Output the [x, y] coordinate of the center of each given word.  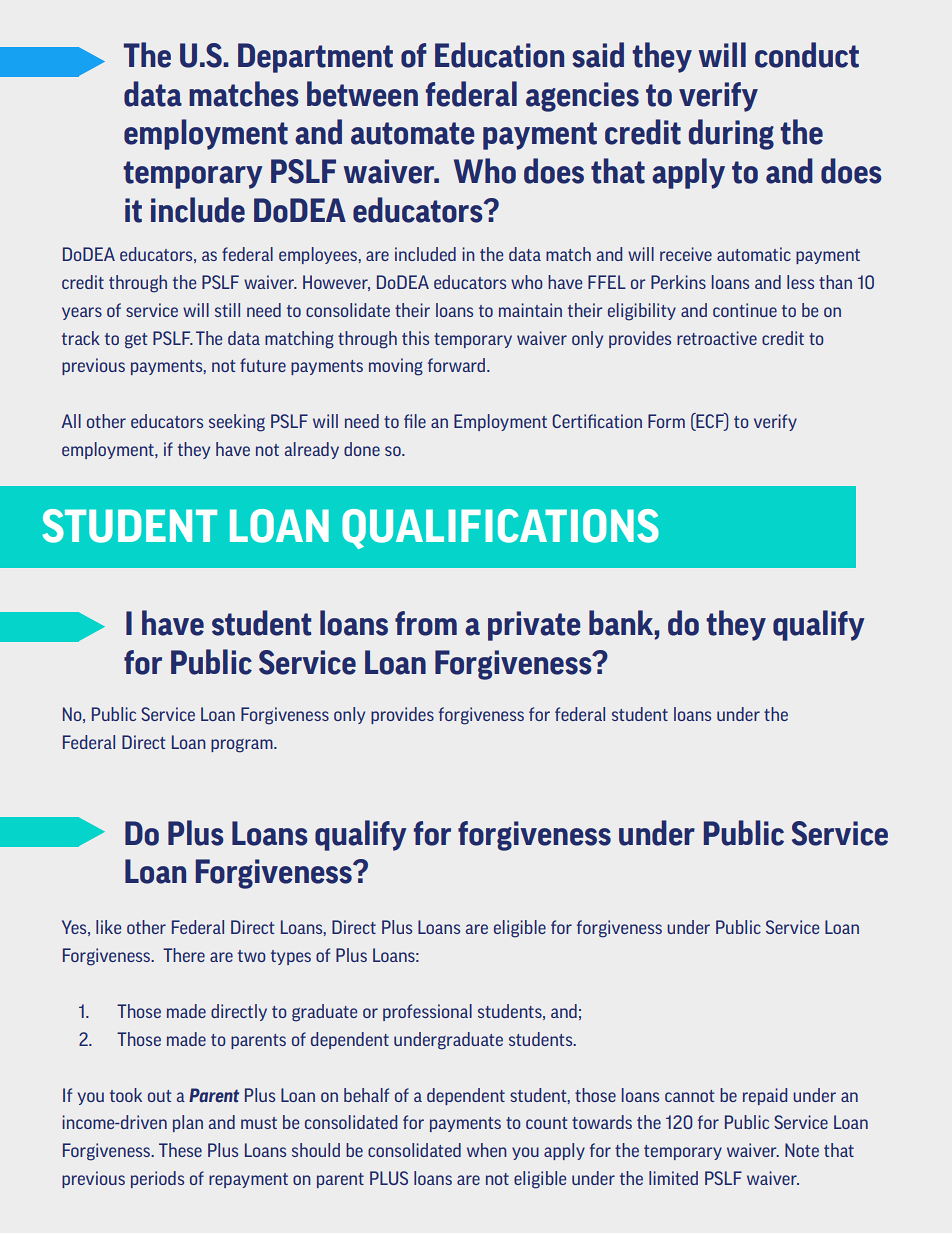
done [362, 449]
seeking [237, 423]
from [426, 623]
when [487, 1150]
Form [666, 421]
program [243, 746]
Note [802, 1150]
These [180, 1150]
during [731, 134]
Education [499, 55]
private [534, 626]
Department [315, 58]
